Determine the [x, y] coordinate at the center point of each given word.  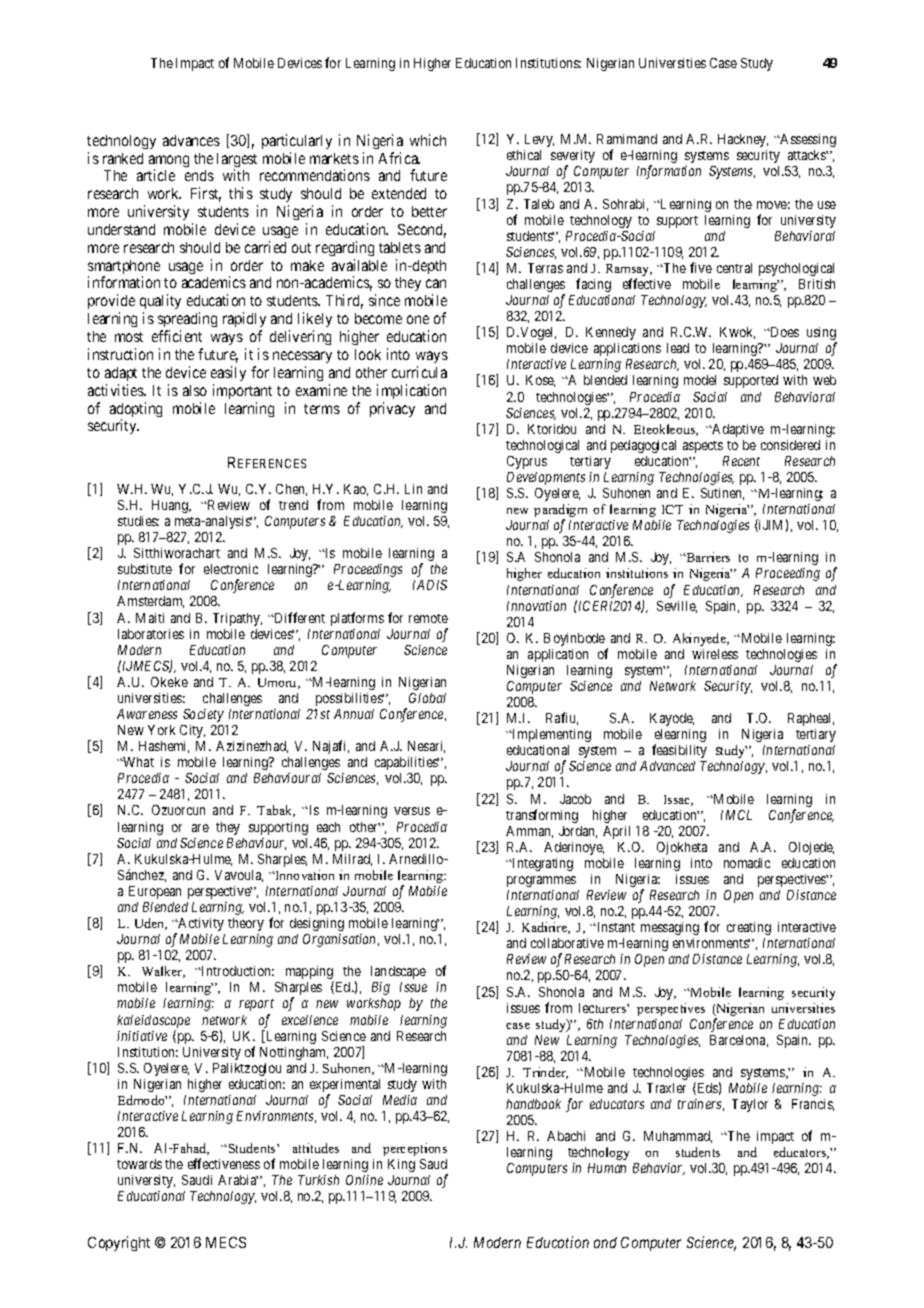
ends [199, 175]
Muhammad [678, 1137]
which [428, 140]
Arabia [238, 1180]
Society [203, 715]
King [401, 1165]
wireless [715, 654]
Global [427, 698]
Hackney [743, 140]
